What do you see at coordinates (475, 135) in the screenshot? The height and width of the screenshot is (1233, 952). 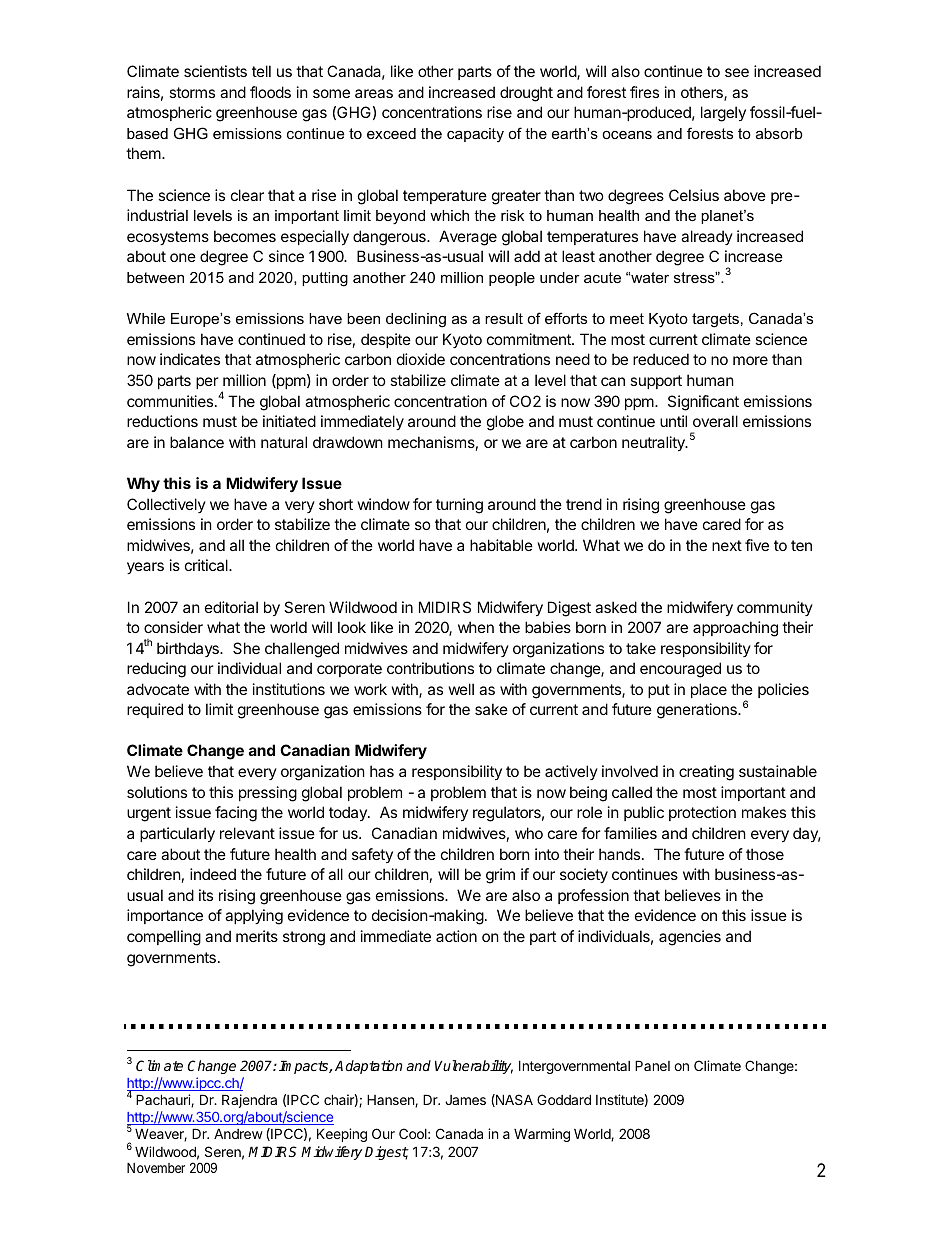 I see `capacity` at bounding box center [475, 135].
